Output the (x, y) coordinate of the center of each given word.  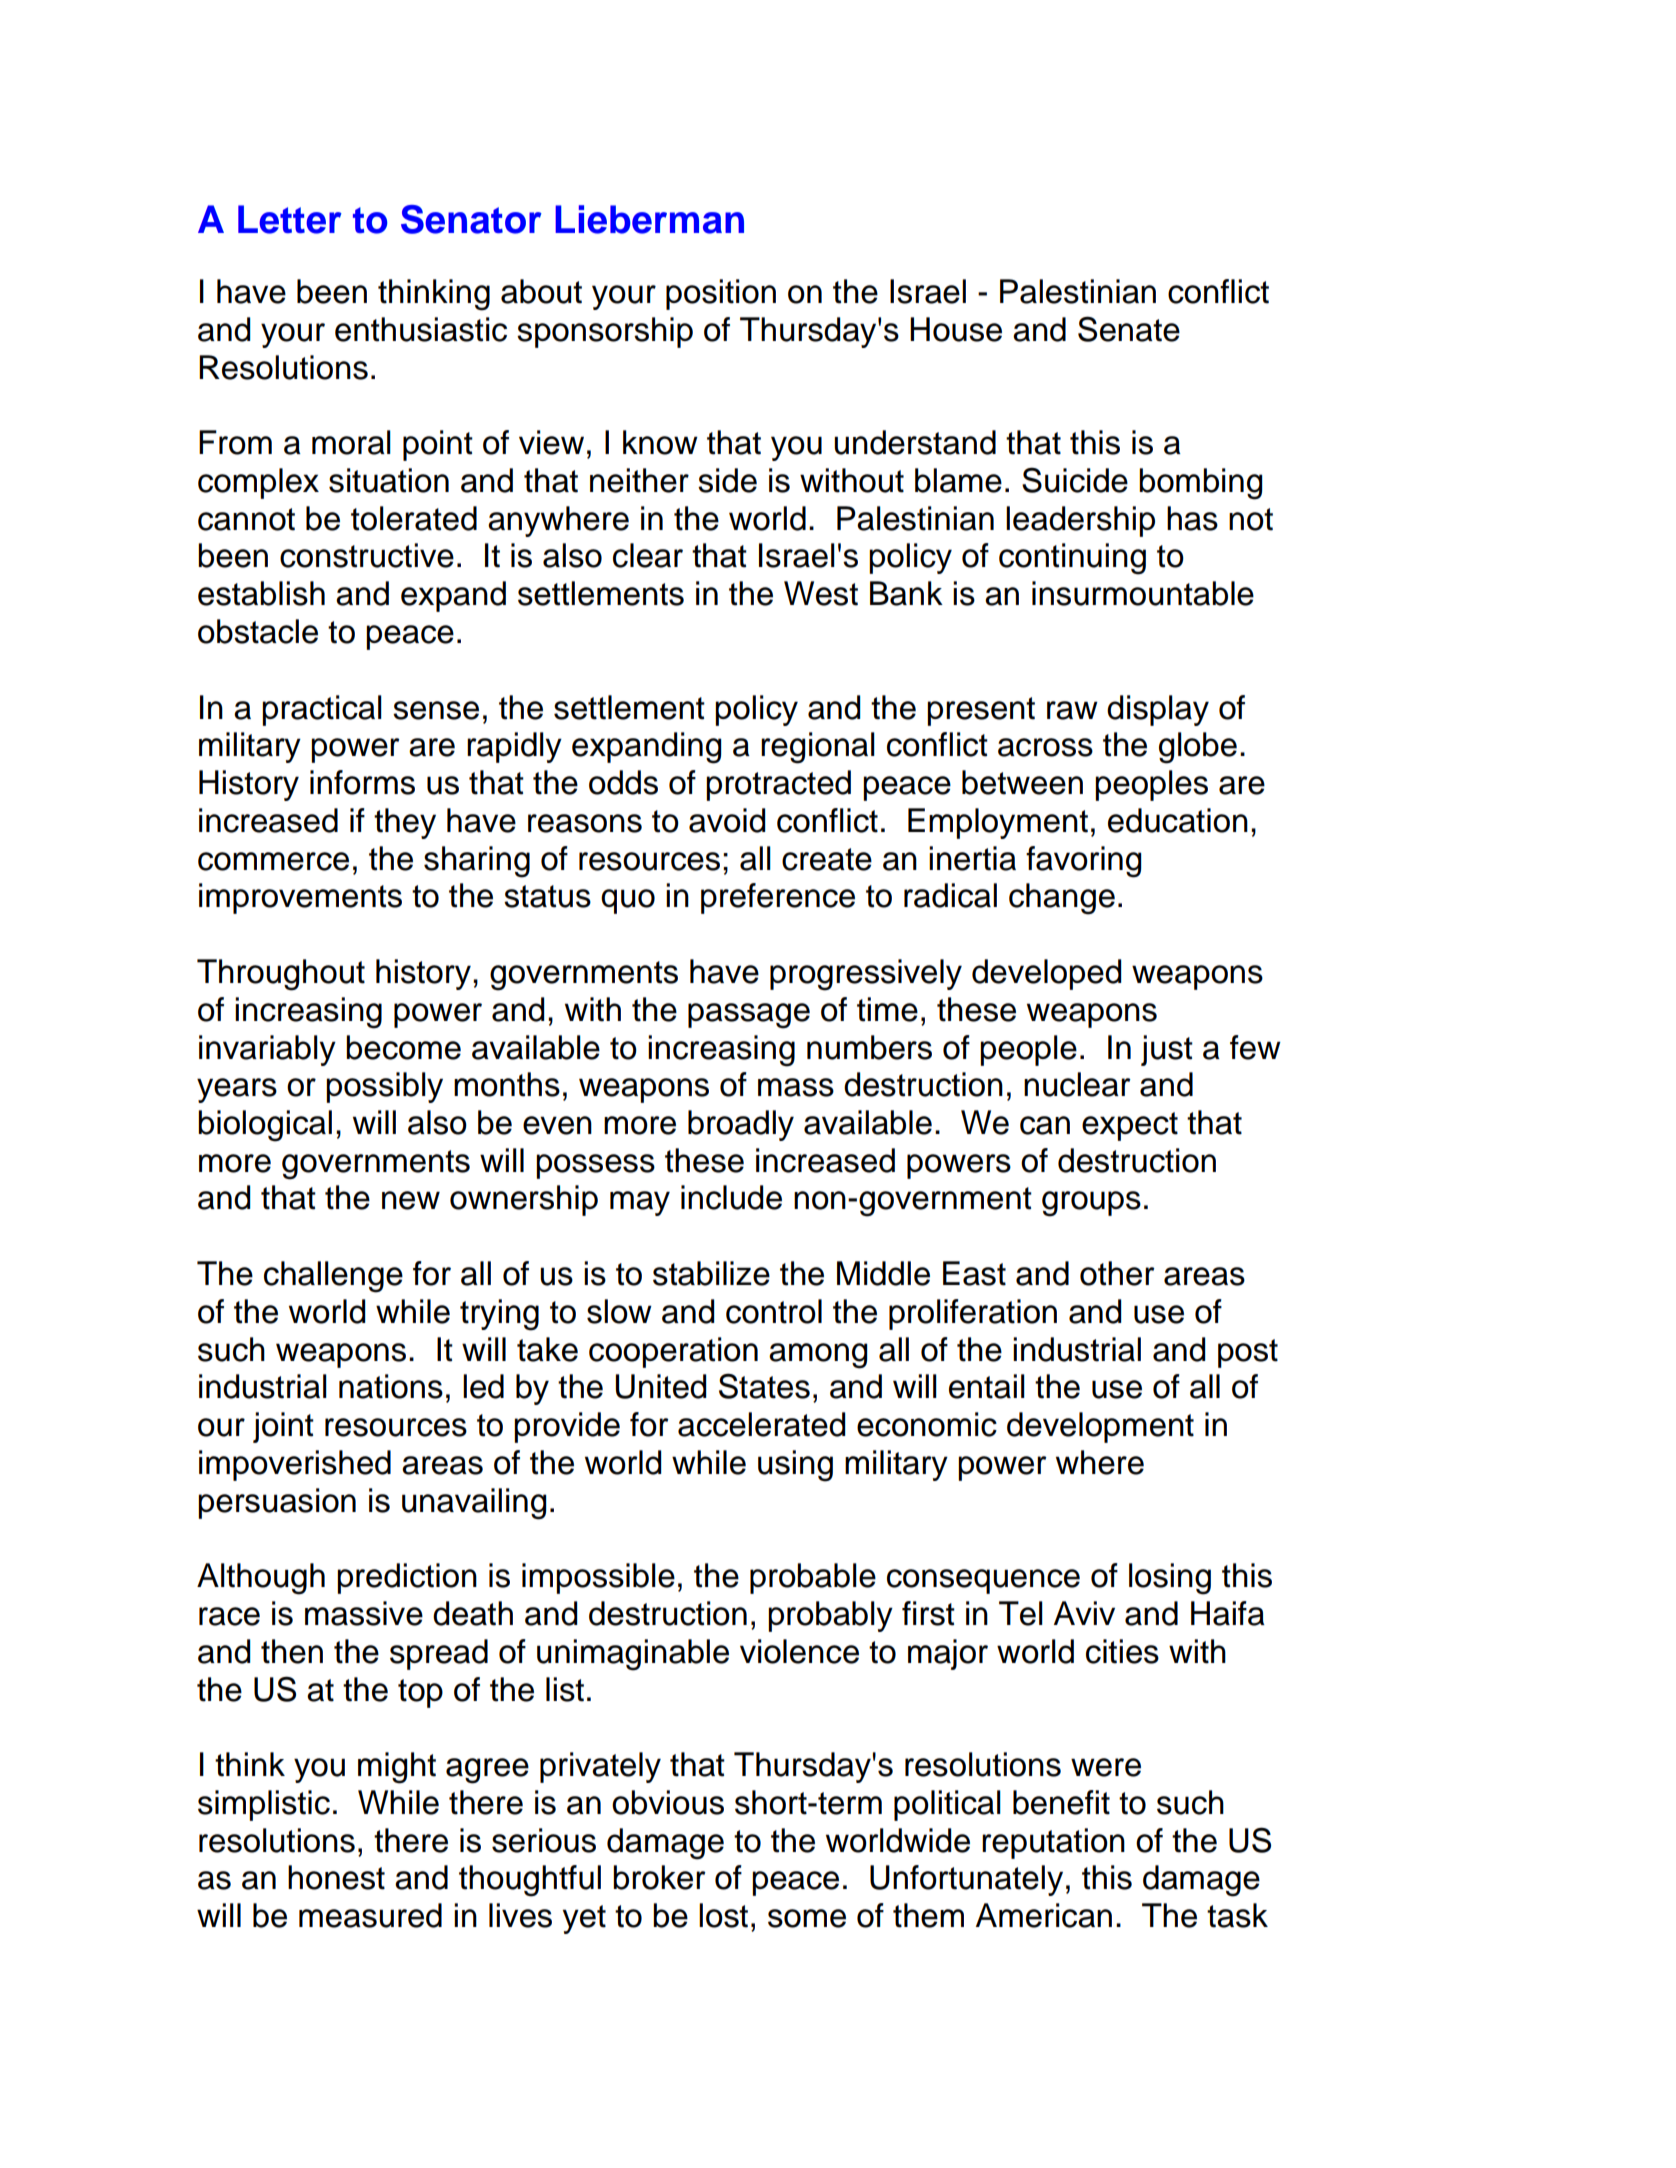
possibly (384, 1087)
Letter (290, 219)
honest (336, 1877)
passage (749, 1016)
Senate (1129, 329)
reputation (1053, 1843)
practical (322, 710)
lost (723, 1915)
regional (818, 748)
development (1100, 1427)
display (1158, 710)
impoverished (295, 1465)
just (1167, 1050)
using (795, 1466)
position (721, 294)
